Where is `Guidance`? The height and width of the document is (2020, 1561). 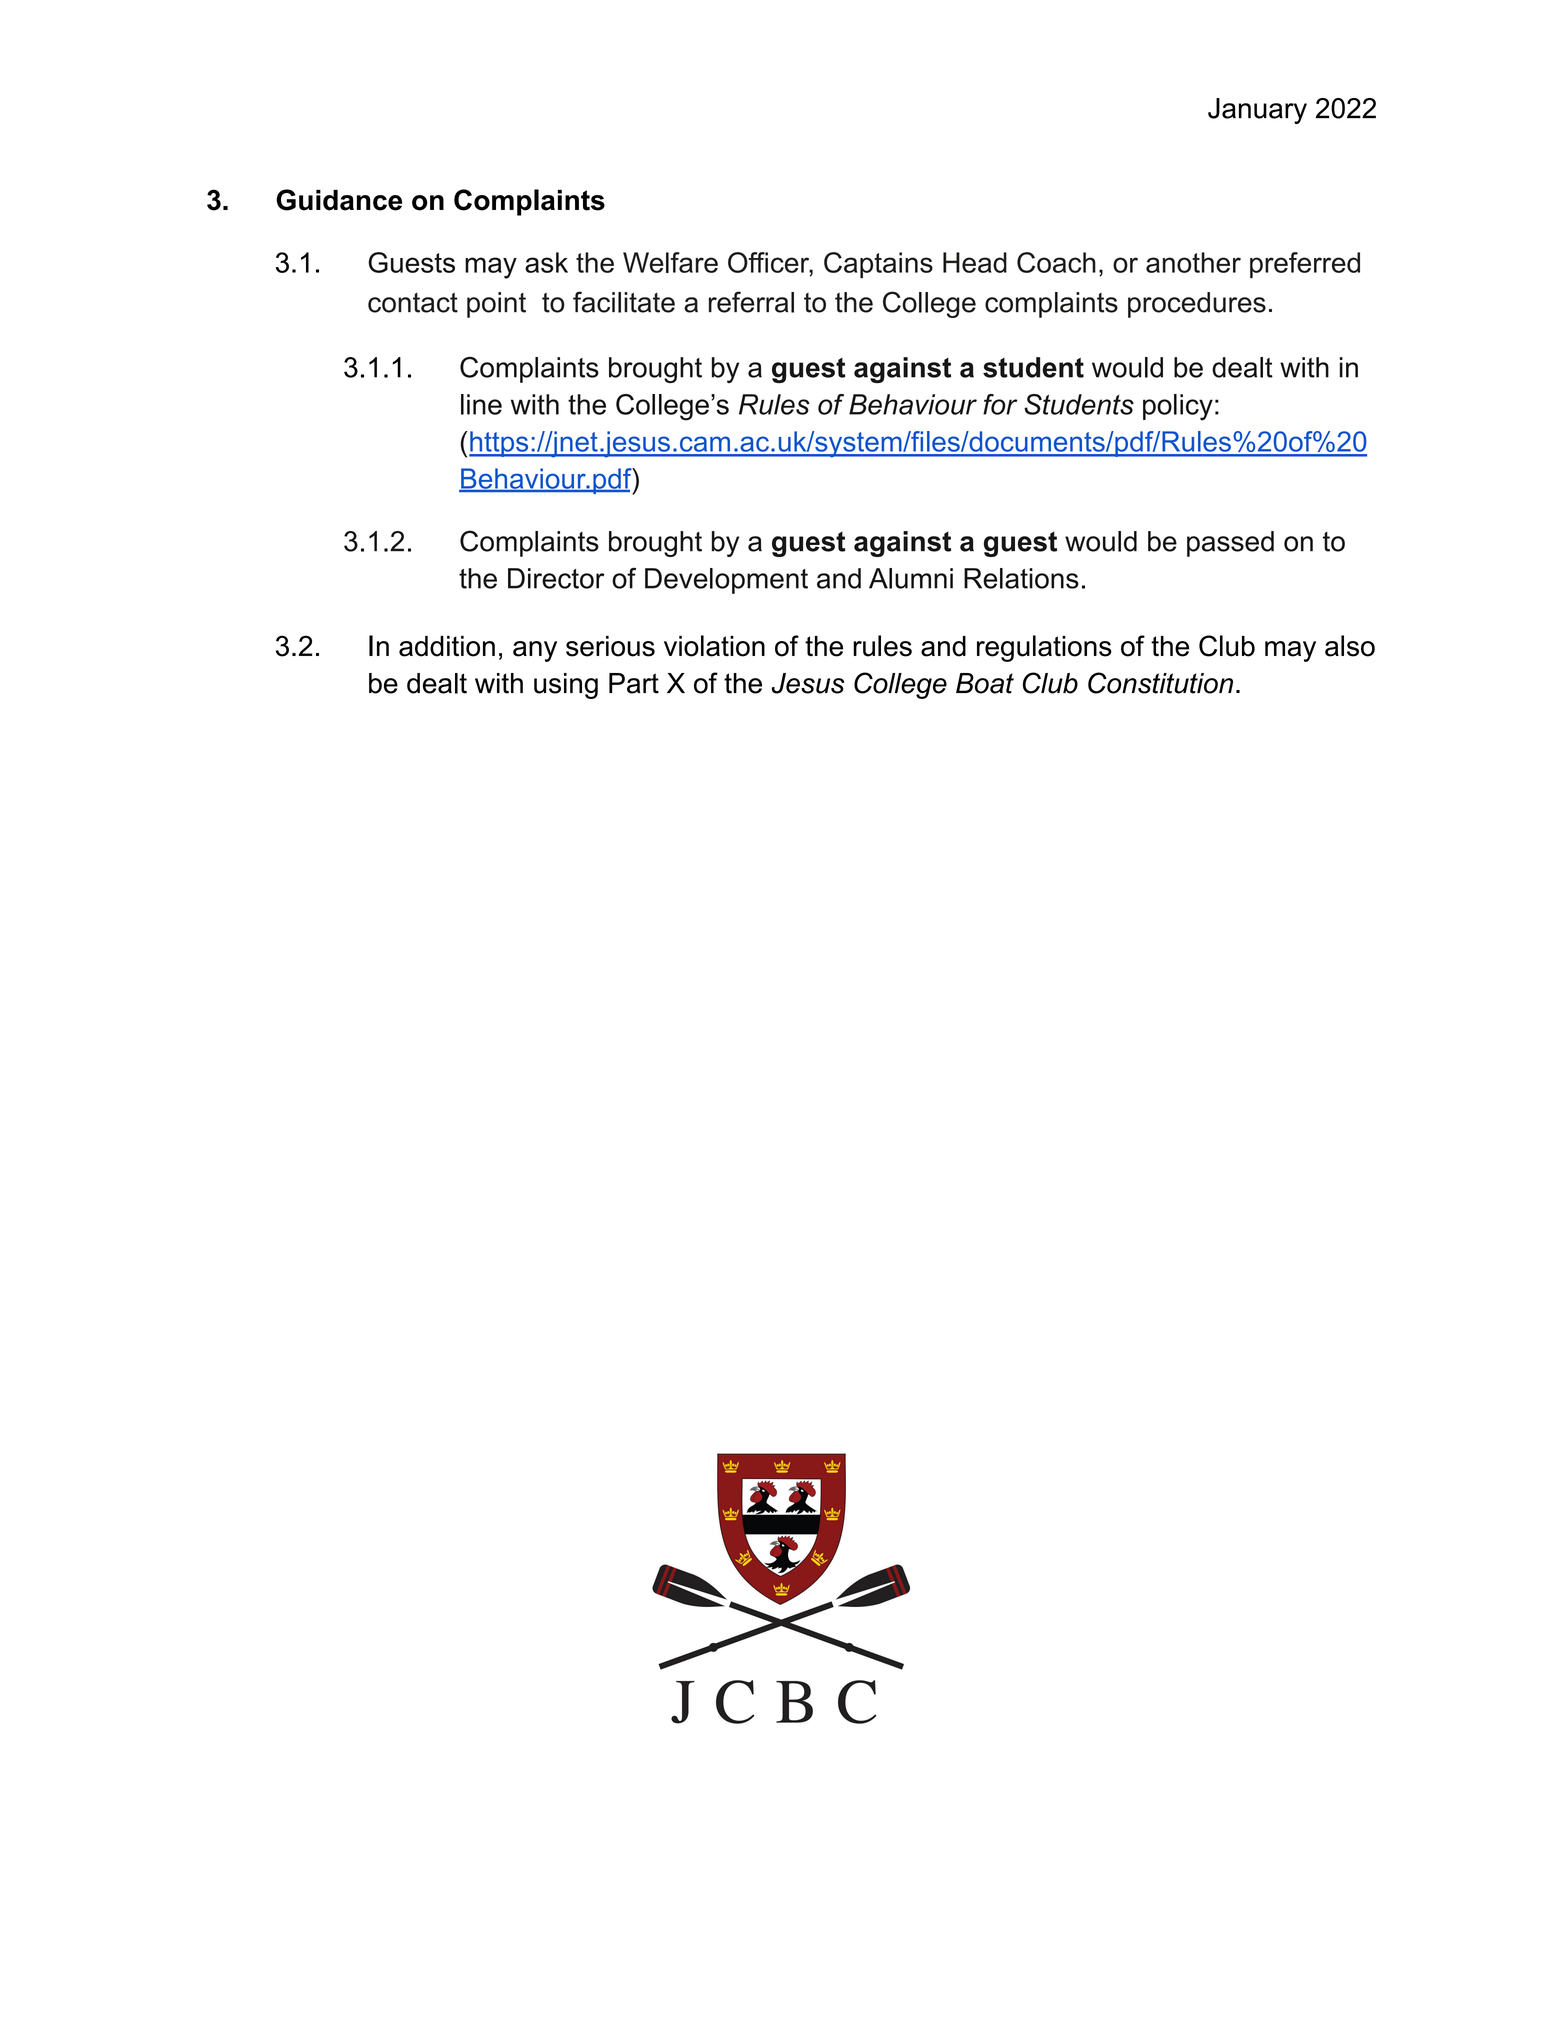
Guidance is located at coordinates (339, 200).
